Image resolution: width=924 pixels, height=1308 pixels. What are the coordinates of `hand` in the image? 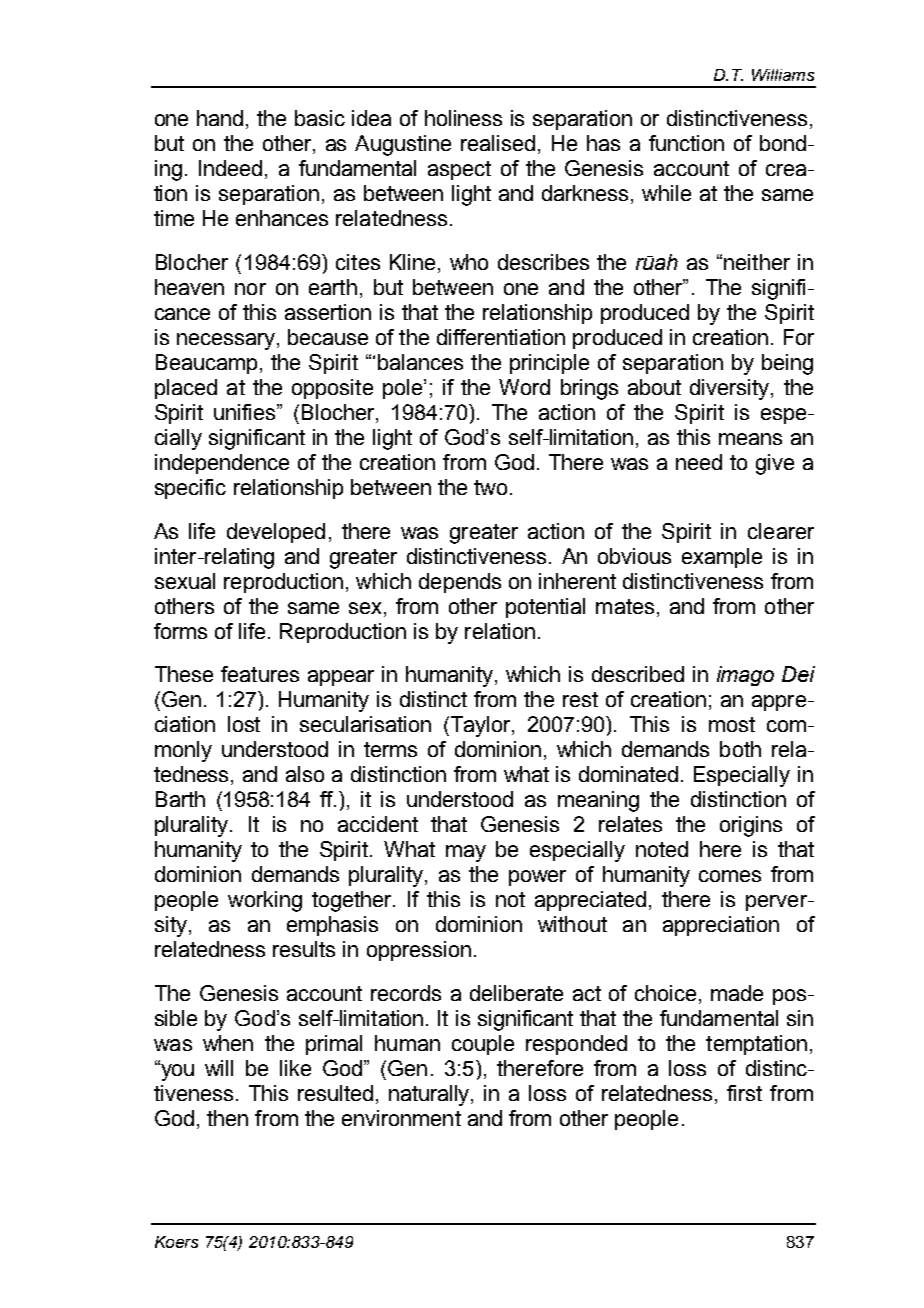 It's located at (220, 118).
